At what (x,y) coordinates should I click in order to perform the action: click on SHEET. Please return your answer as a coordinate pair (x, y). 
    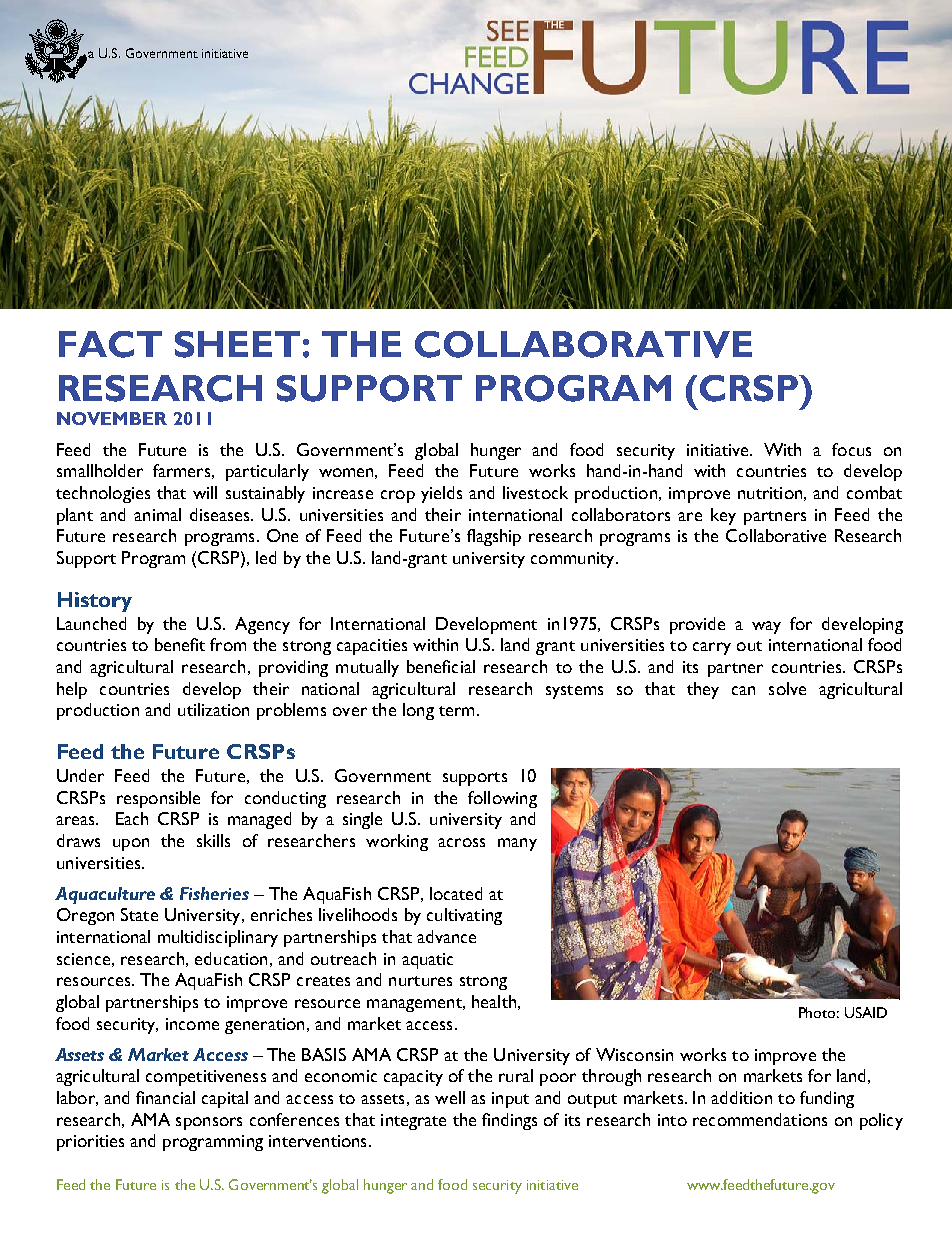
    Looking at the image, I should click on (237, 344).
